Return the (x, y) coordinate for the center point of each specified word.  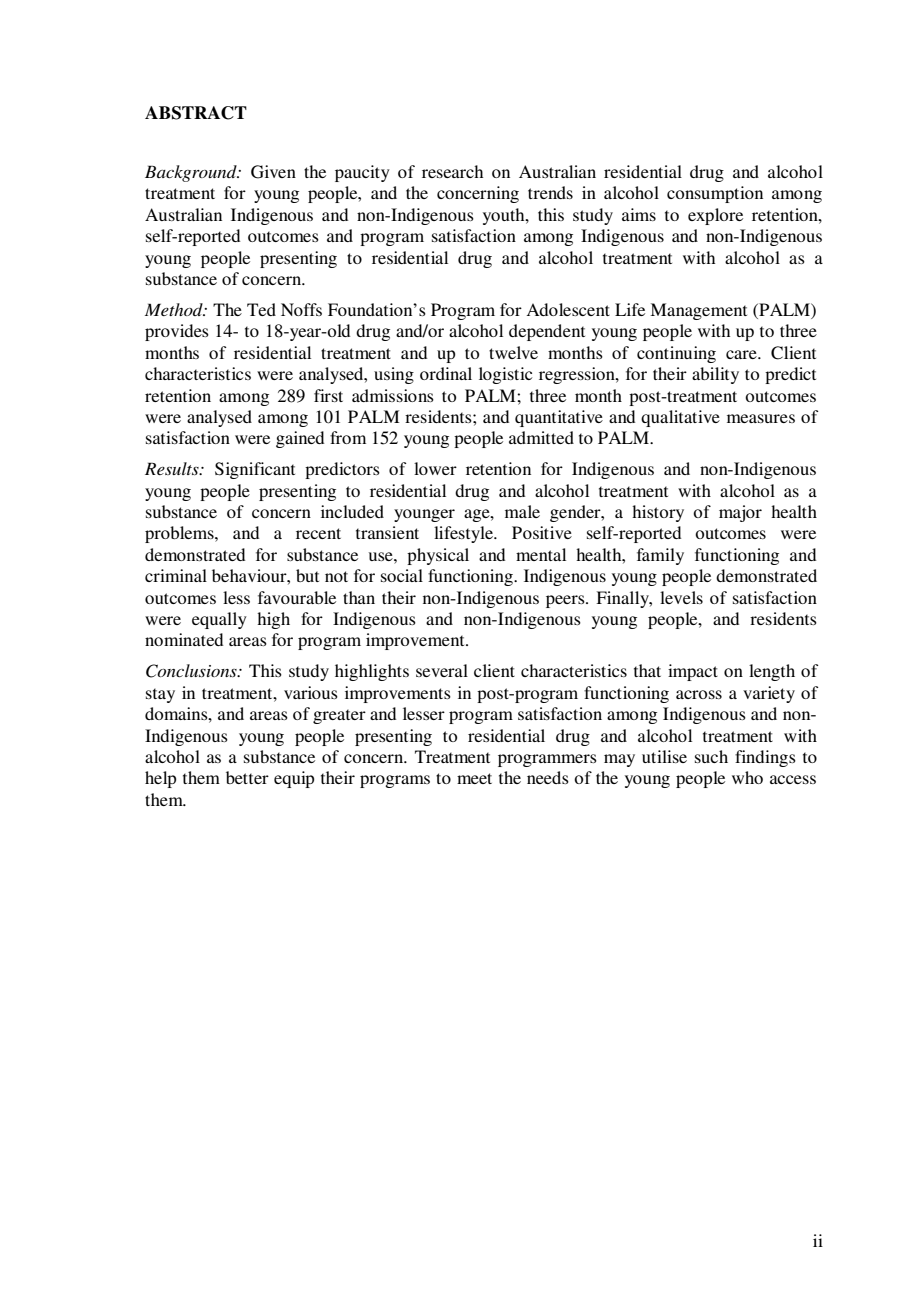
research (452, 171)
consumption (715, 194)
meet (474, 778)
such (711, 756)
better (247, 777)
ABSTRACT (196, 113)
